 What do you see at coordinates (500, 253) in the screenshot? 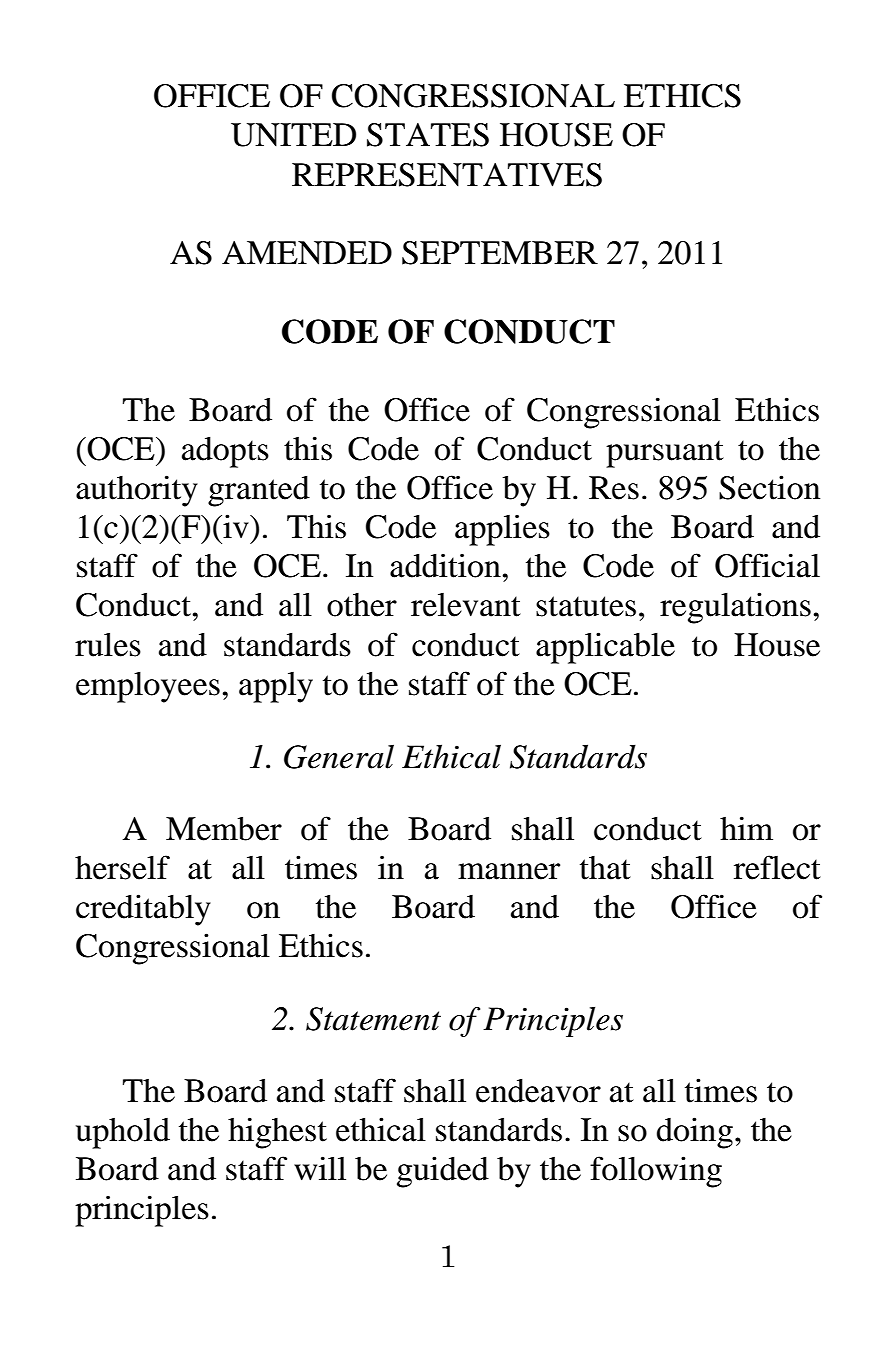
I see `SEPTEMBER` at bounding box center [500, 253].
